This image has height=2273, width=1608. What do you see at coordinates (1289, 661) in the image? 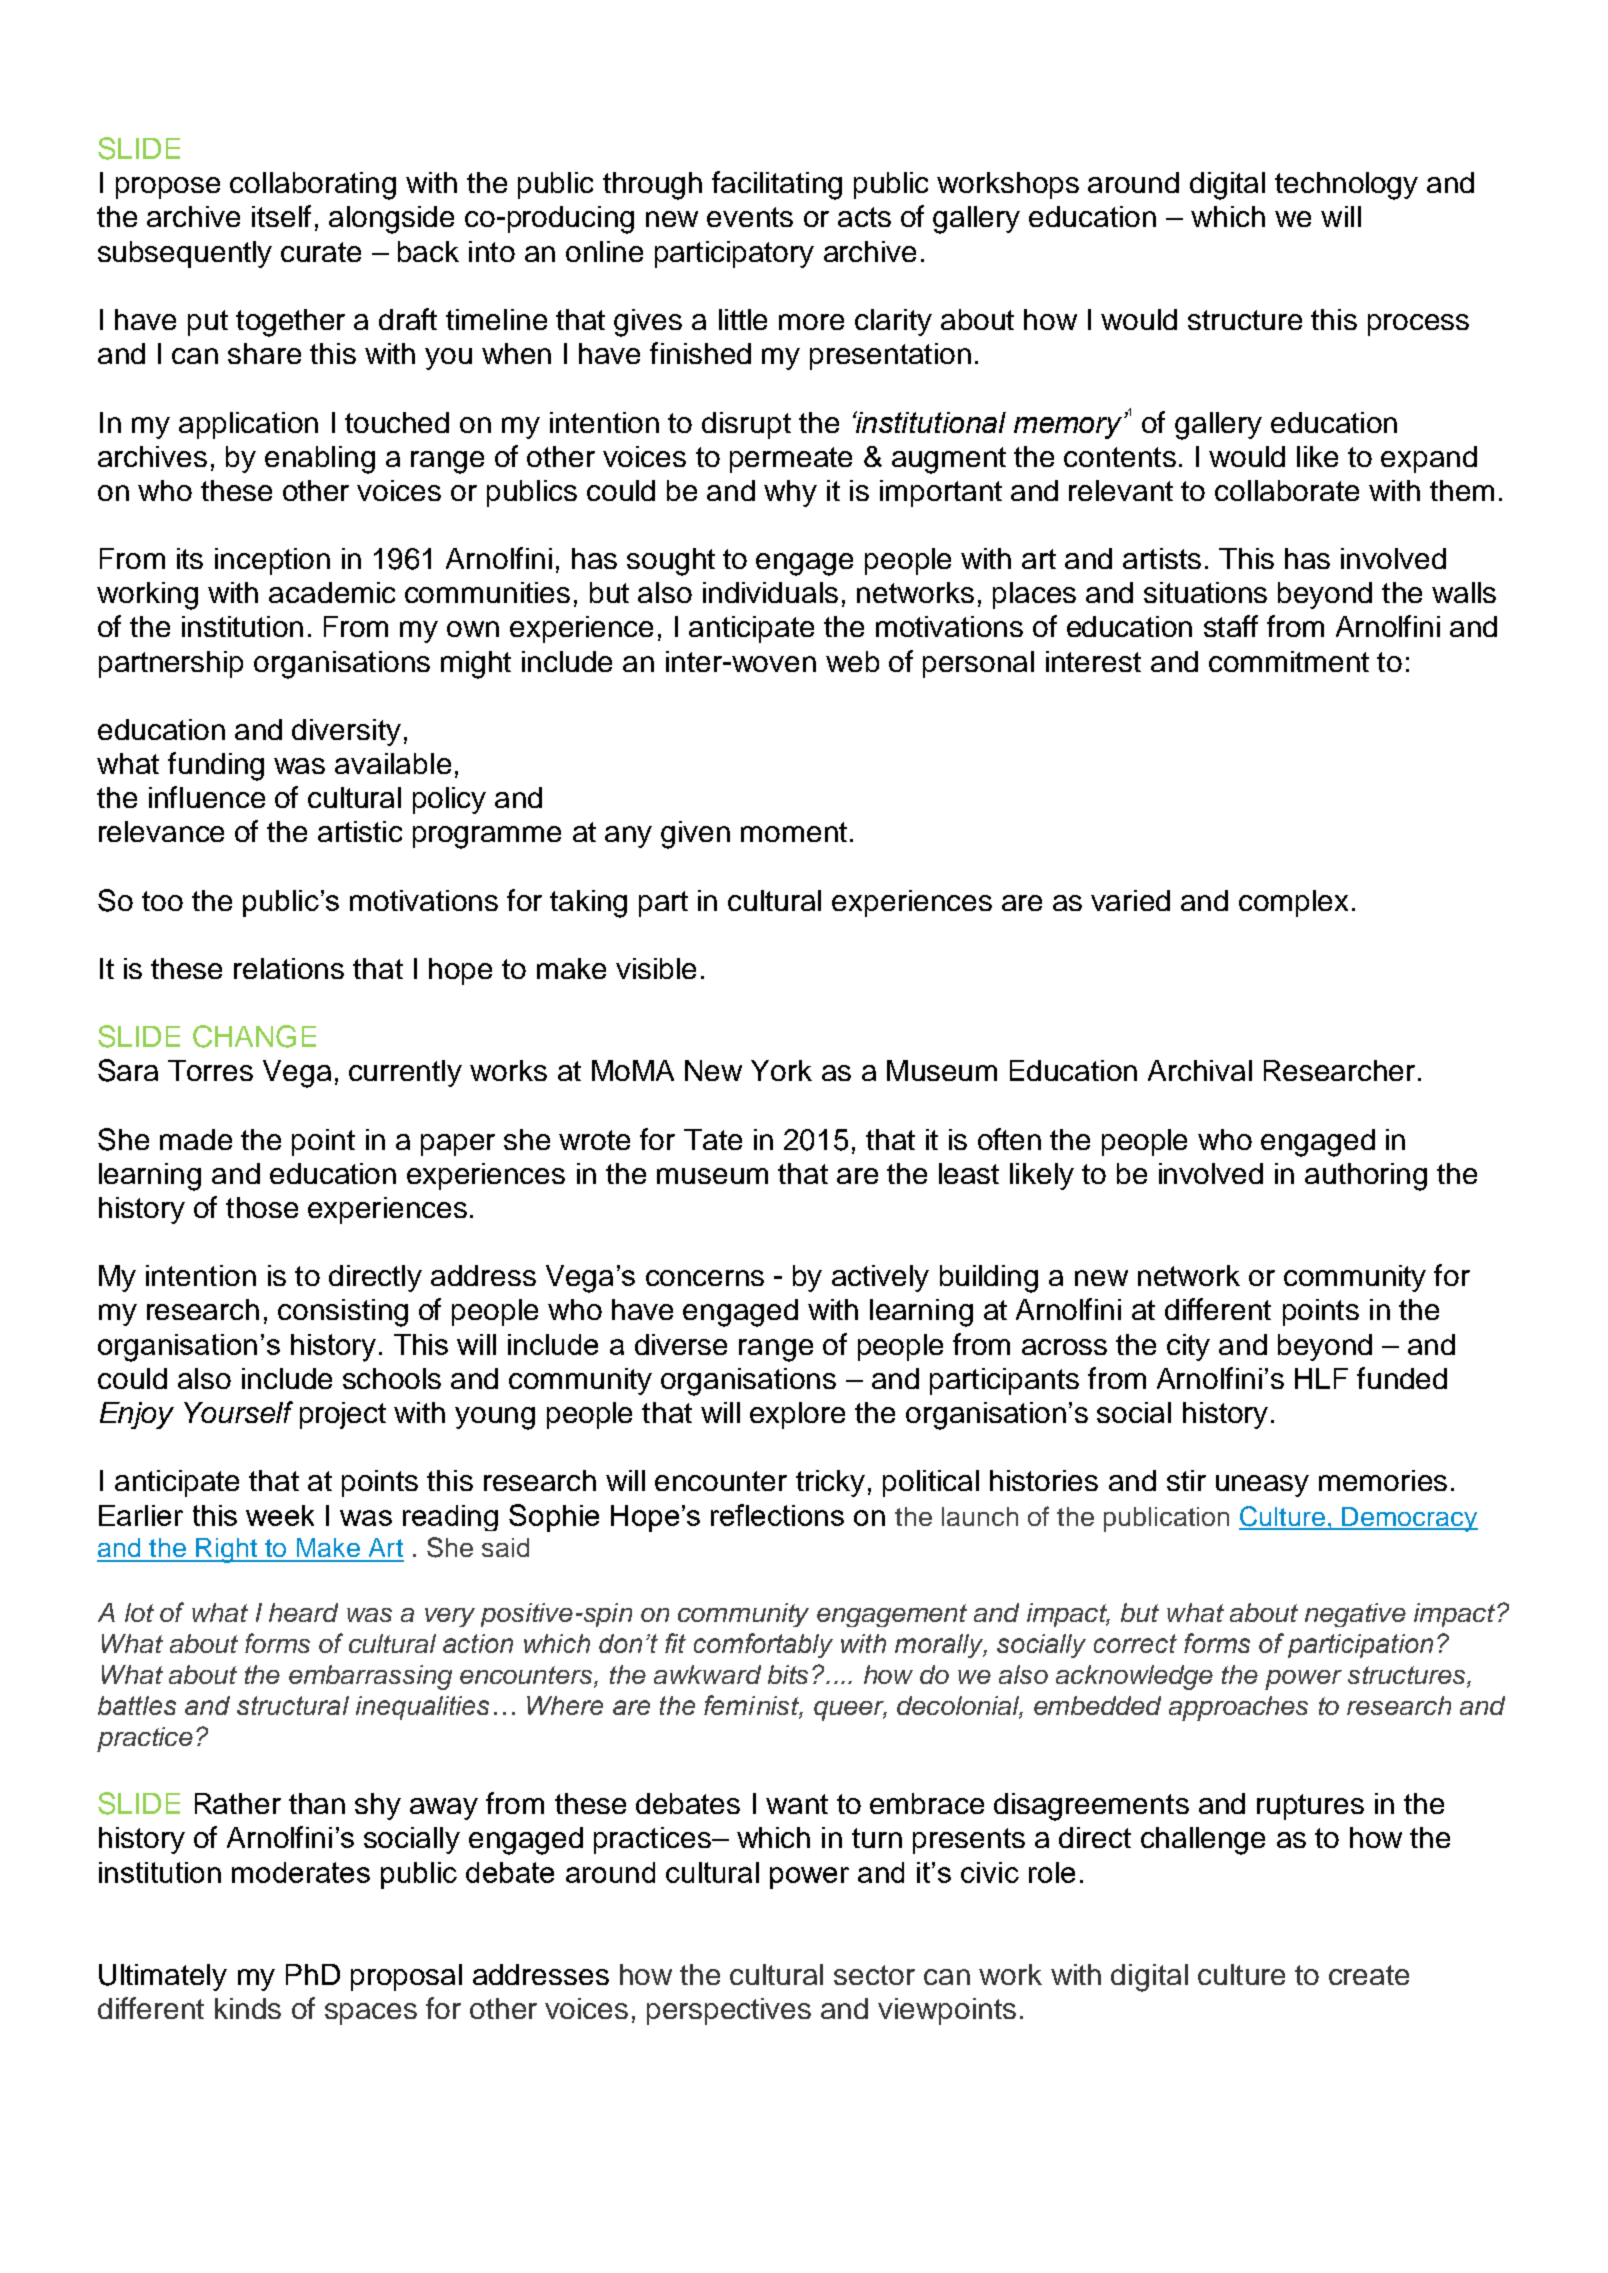
I see `commitment` at bounding box center [1289, 661].
